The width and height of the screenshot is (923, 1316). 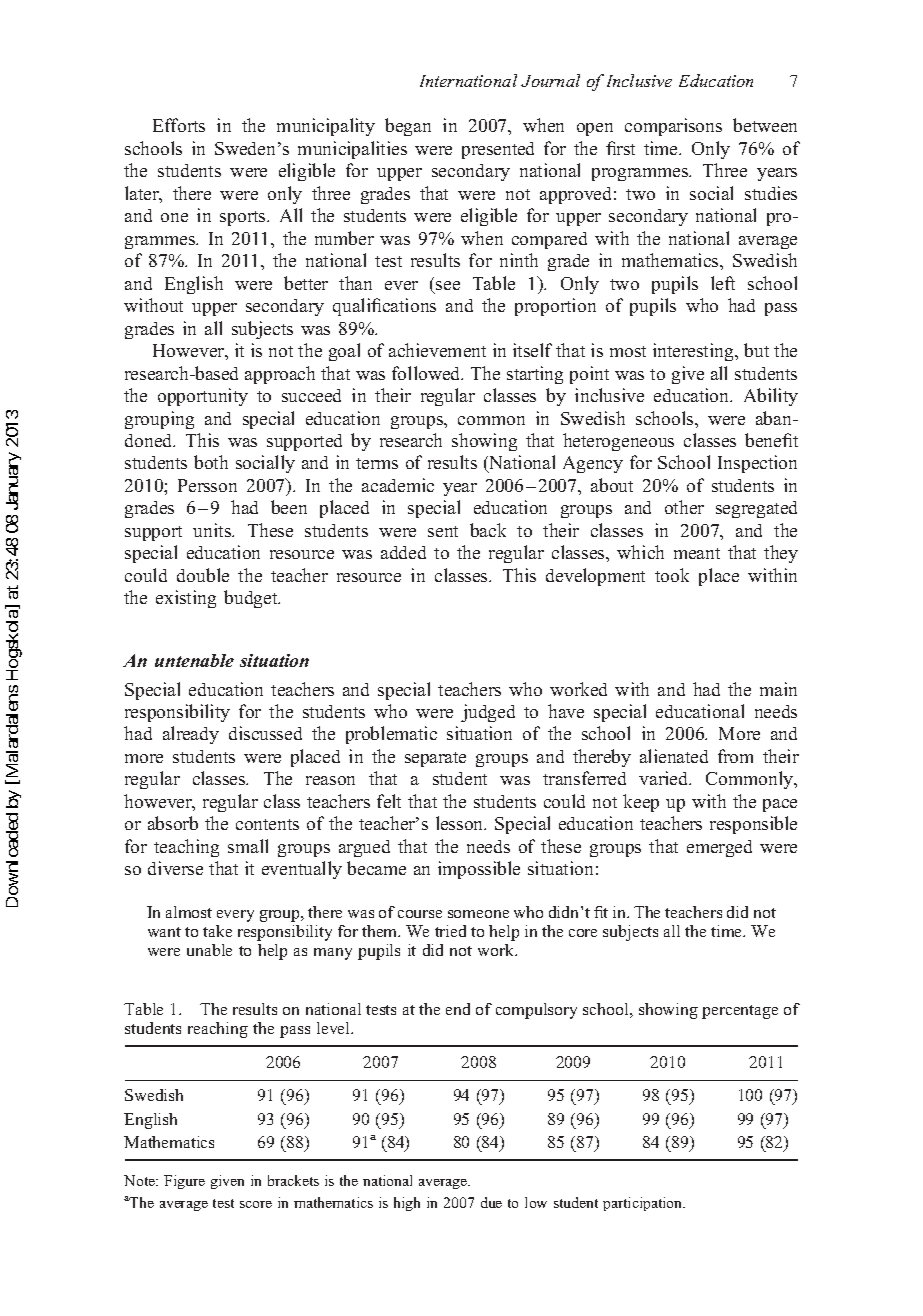 I want to click on due, so click(x=491, y=1202).
